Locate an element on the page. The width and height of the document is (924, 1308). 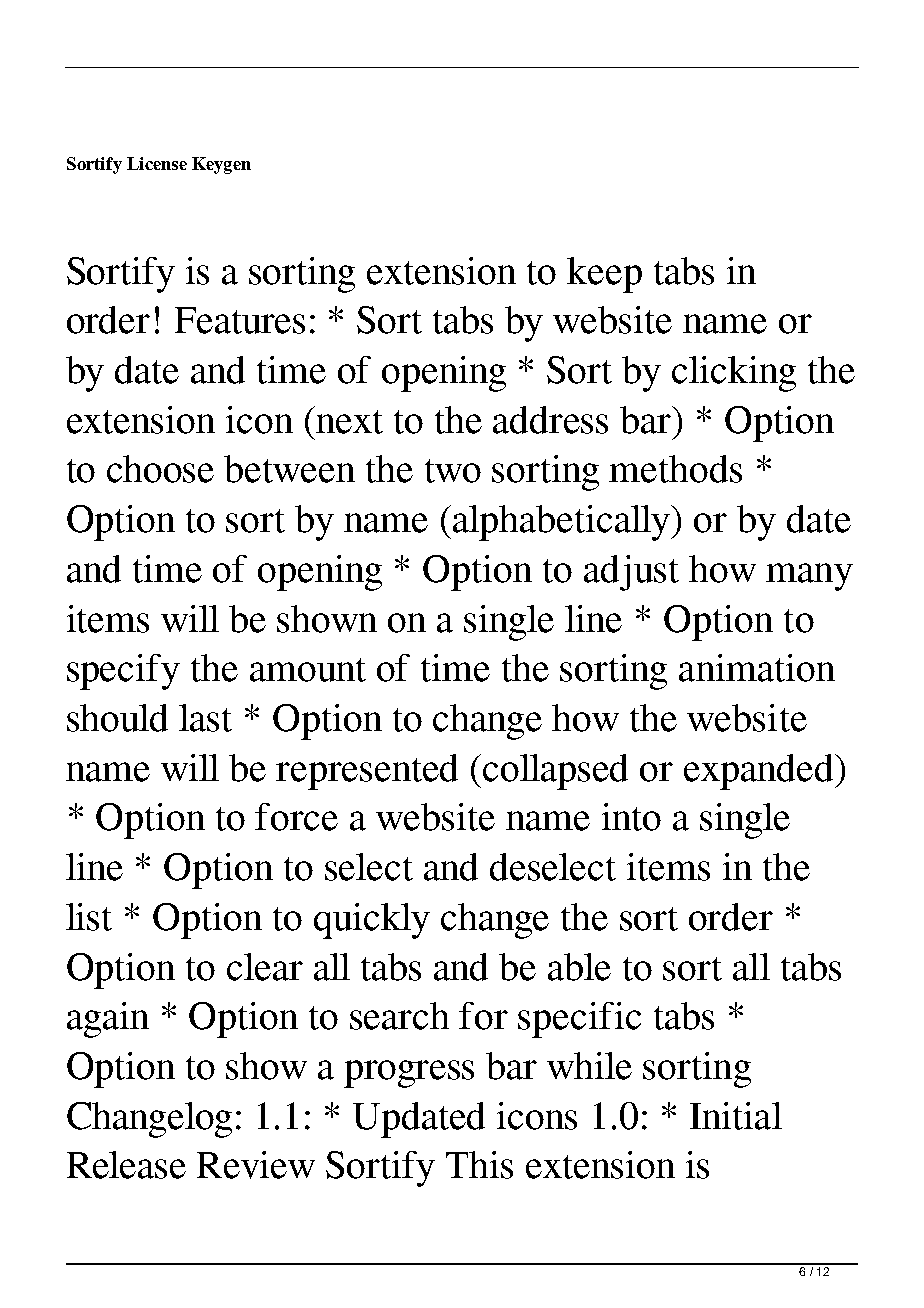
clicking is located at coordinates (734, 374).
